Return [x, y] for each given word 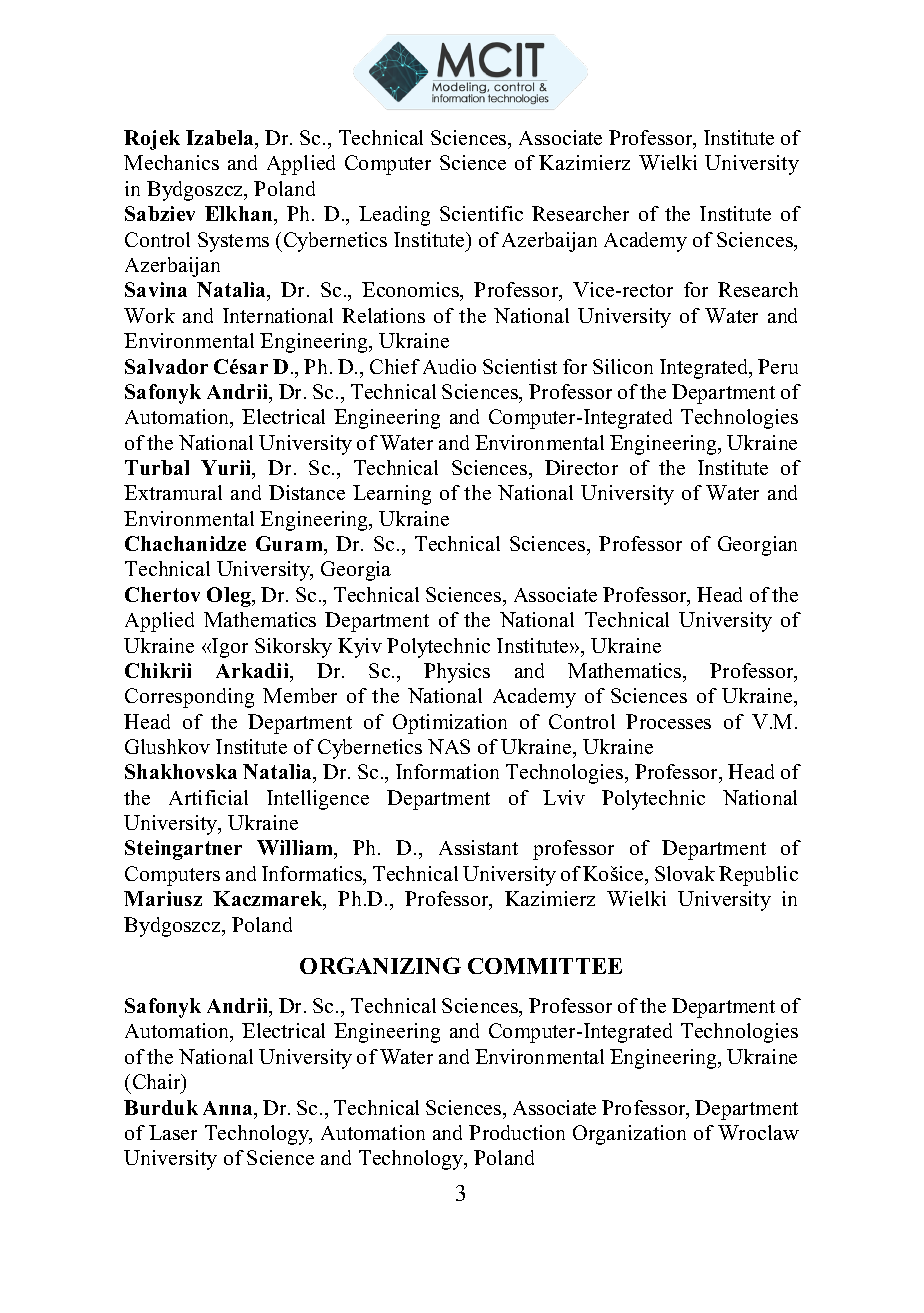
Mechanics [171, 162]
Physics [457, 673]
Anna [229, 1109]
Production [517, 1132]
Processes [668, 721]
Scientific [481, 213]
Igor [229, 648]
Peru [778, 366]
